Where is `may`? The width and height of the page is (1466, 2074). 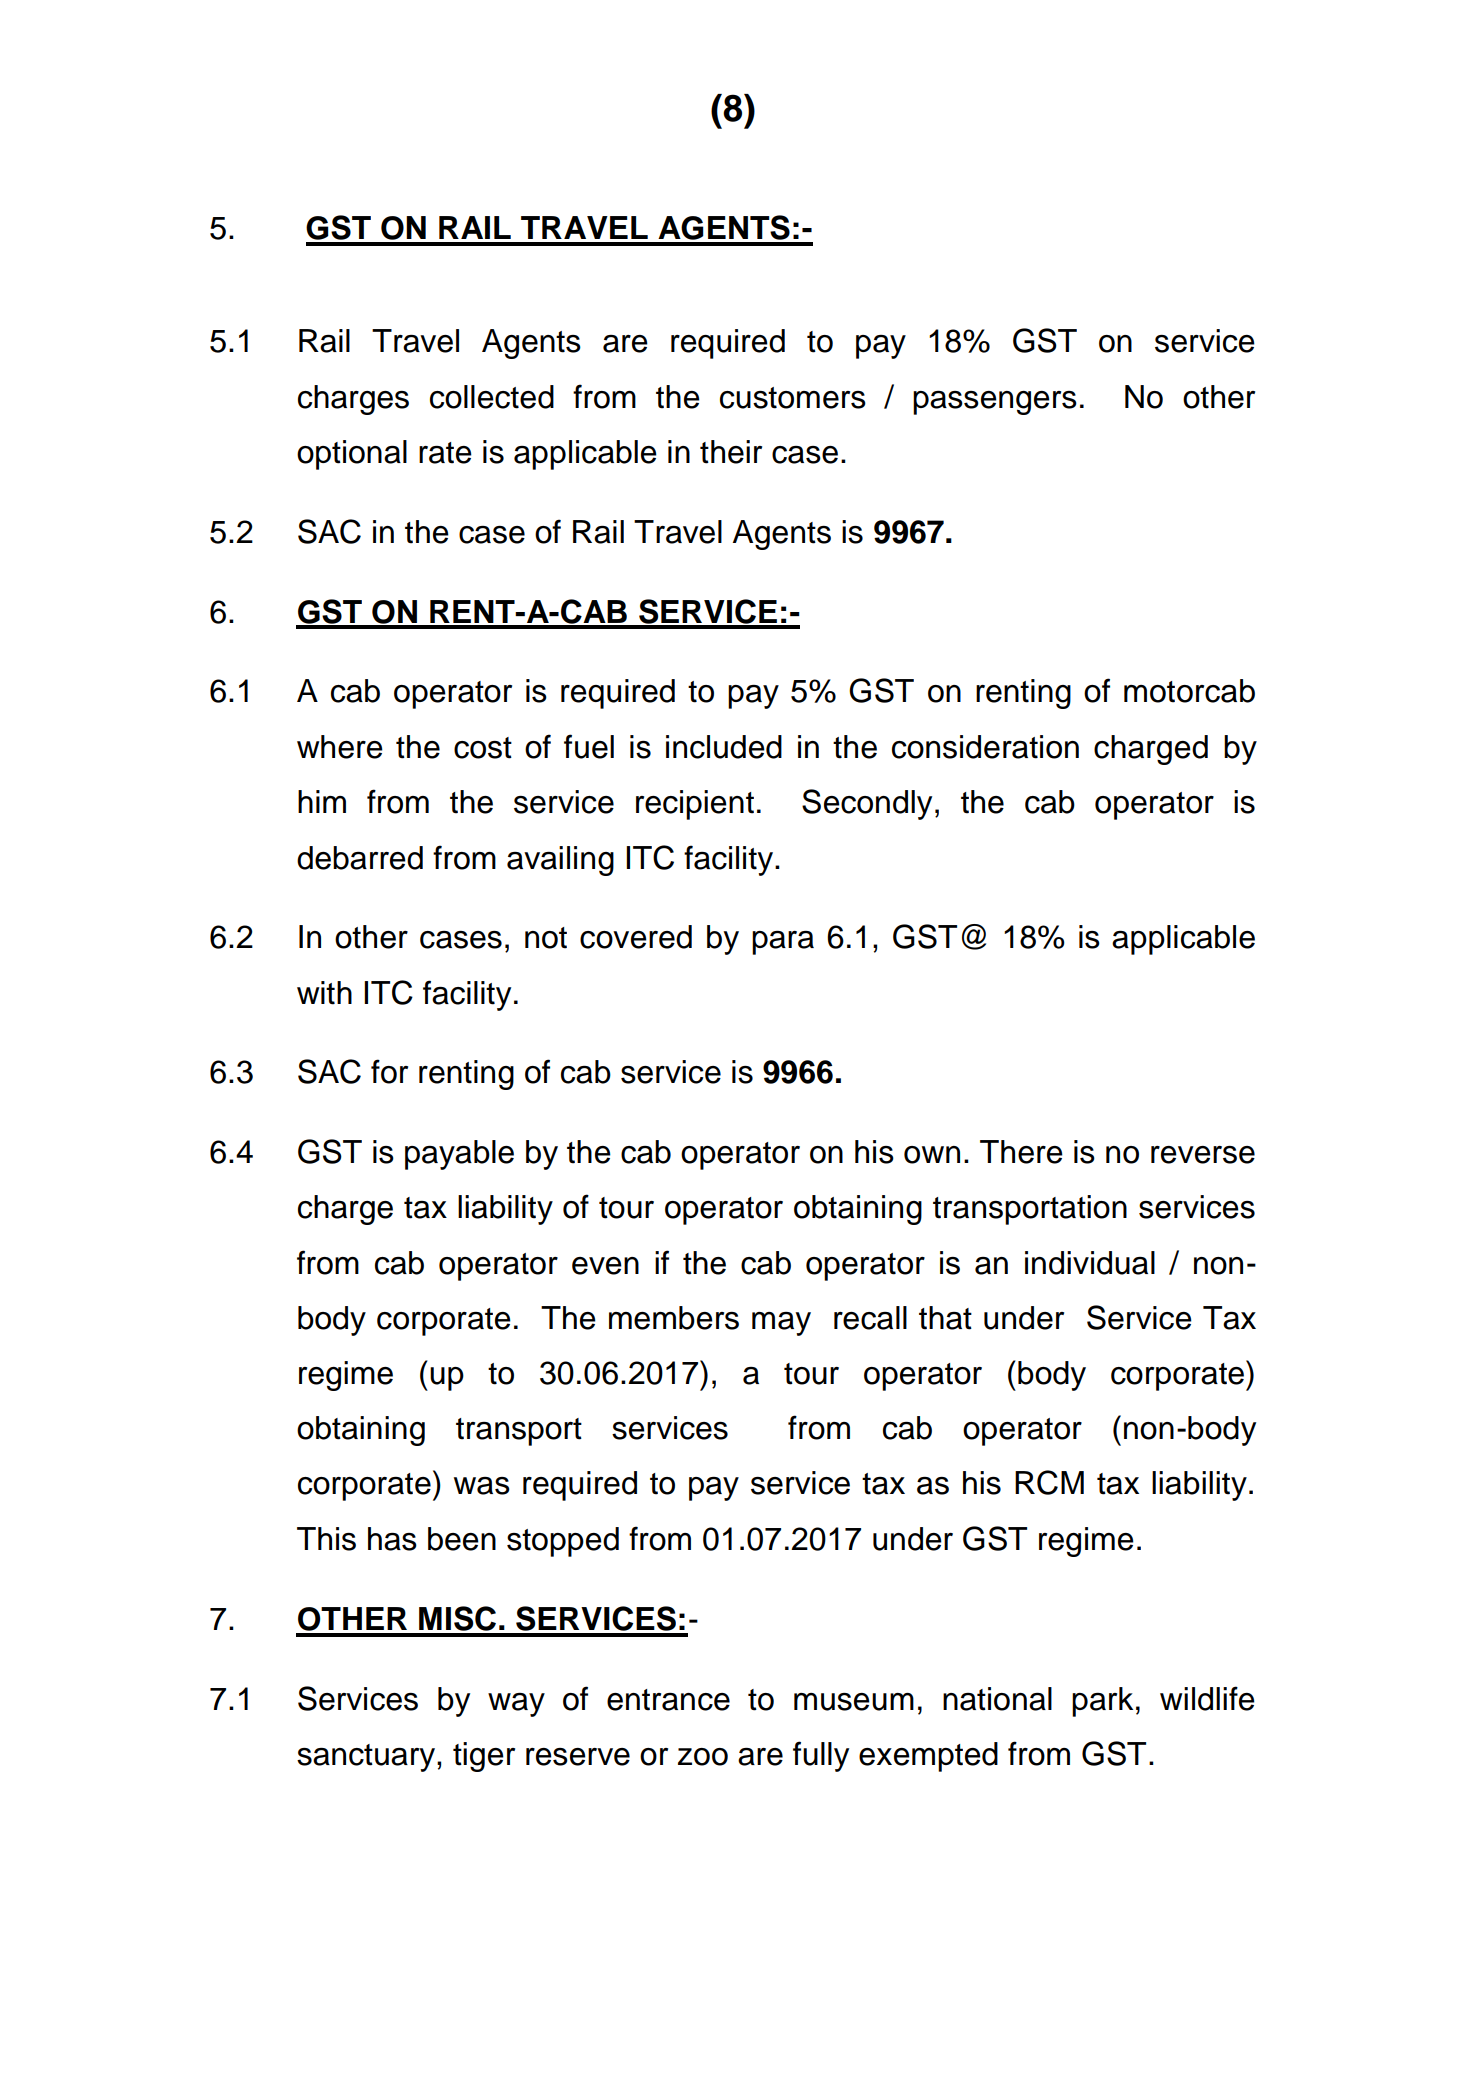 may is located at coordinates (781, 1324).
